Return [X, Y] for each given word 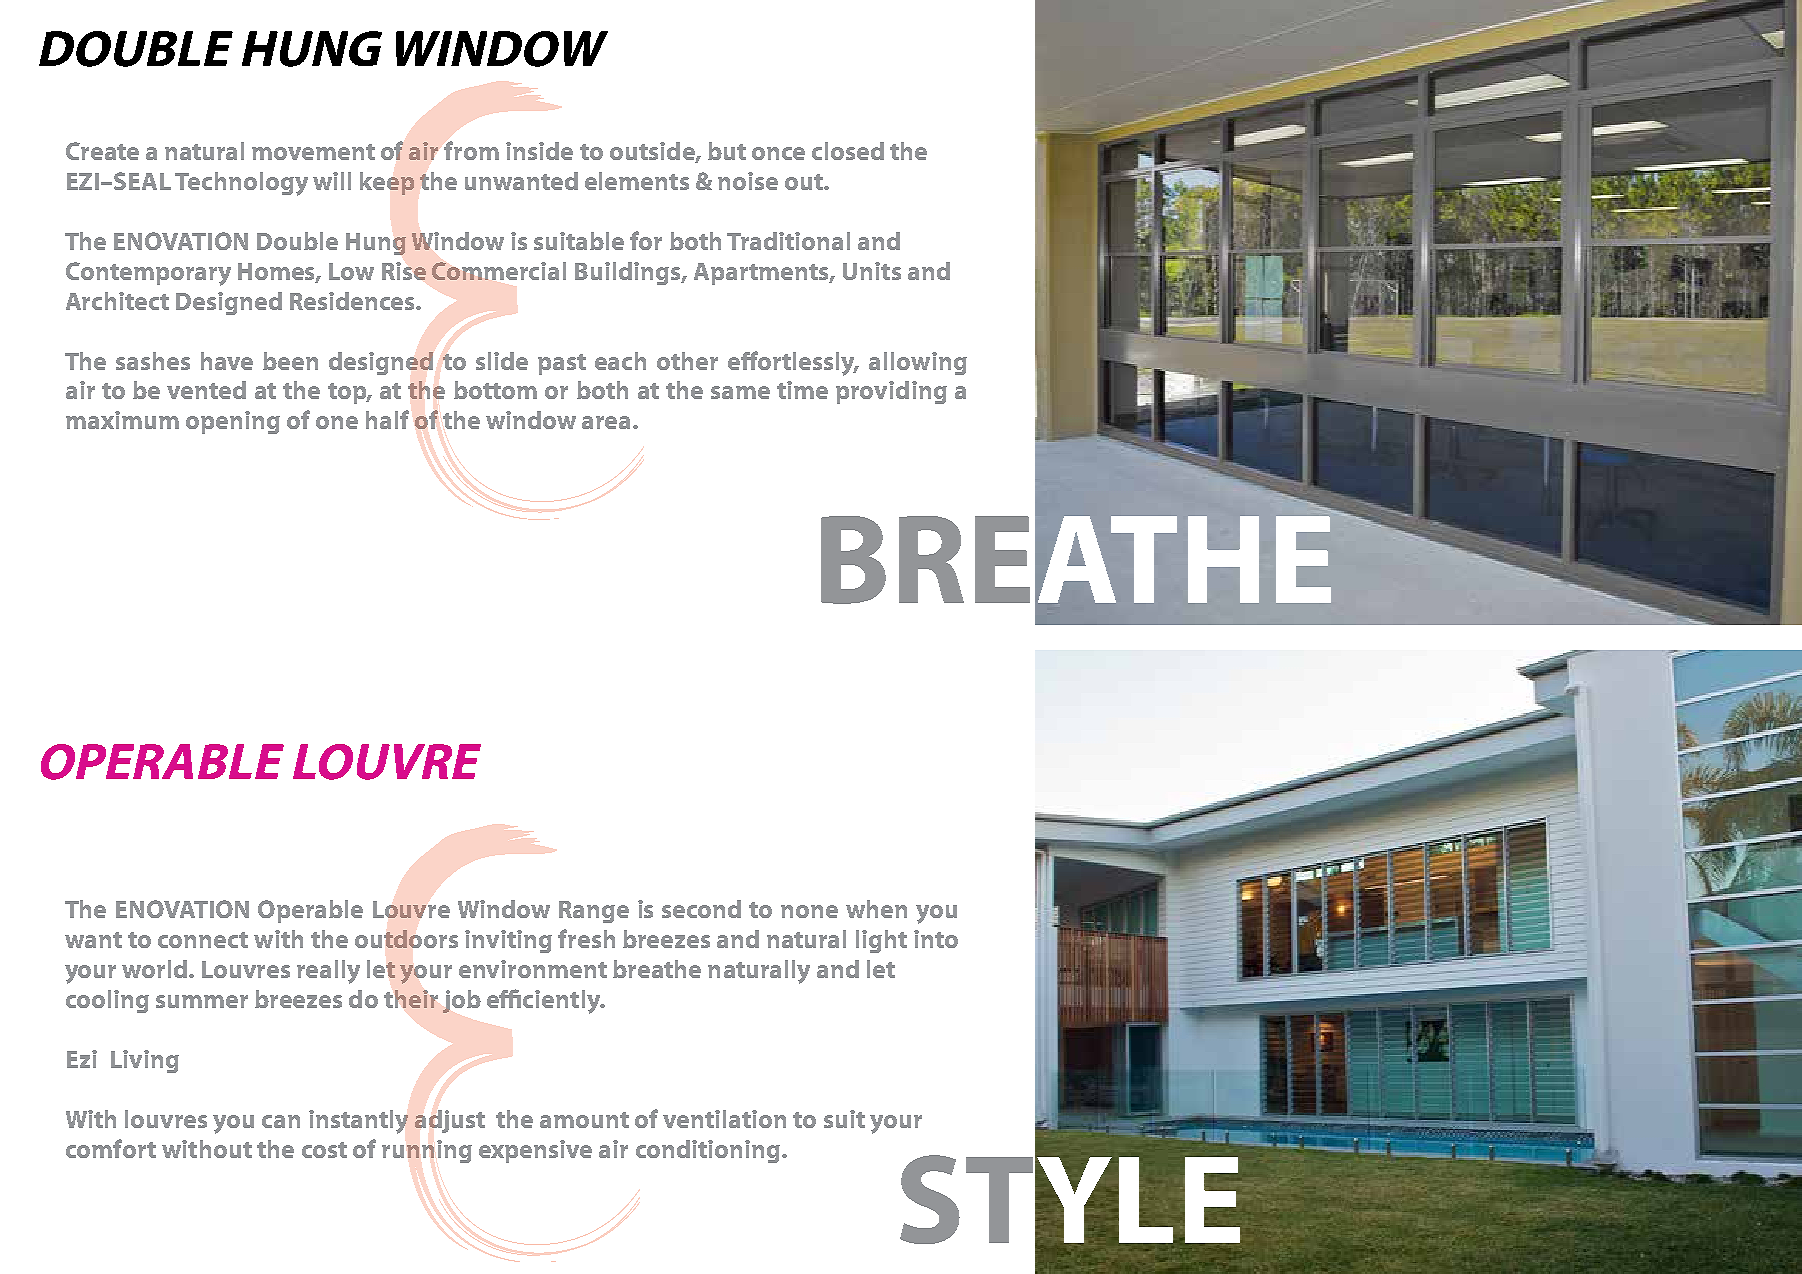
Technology [241, 184]
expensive [535, 1151]
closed [848, 151]
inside [539, 151]
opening [233, 422]
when [876, 909]
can [281, 1121]
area [608, 422]
